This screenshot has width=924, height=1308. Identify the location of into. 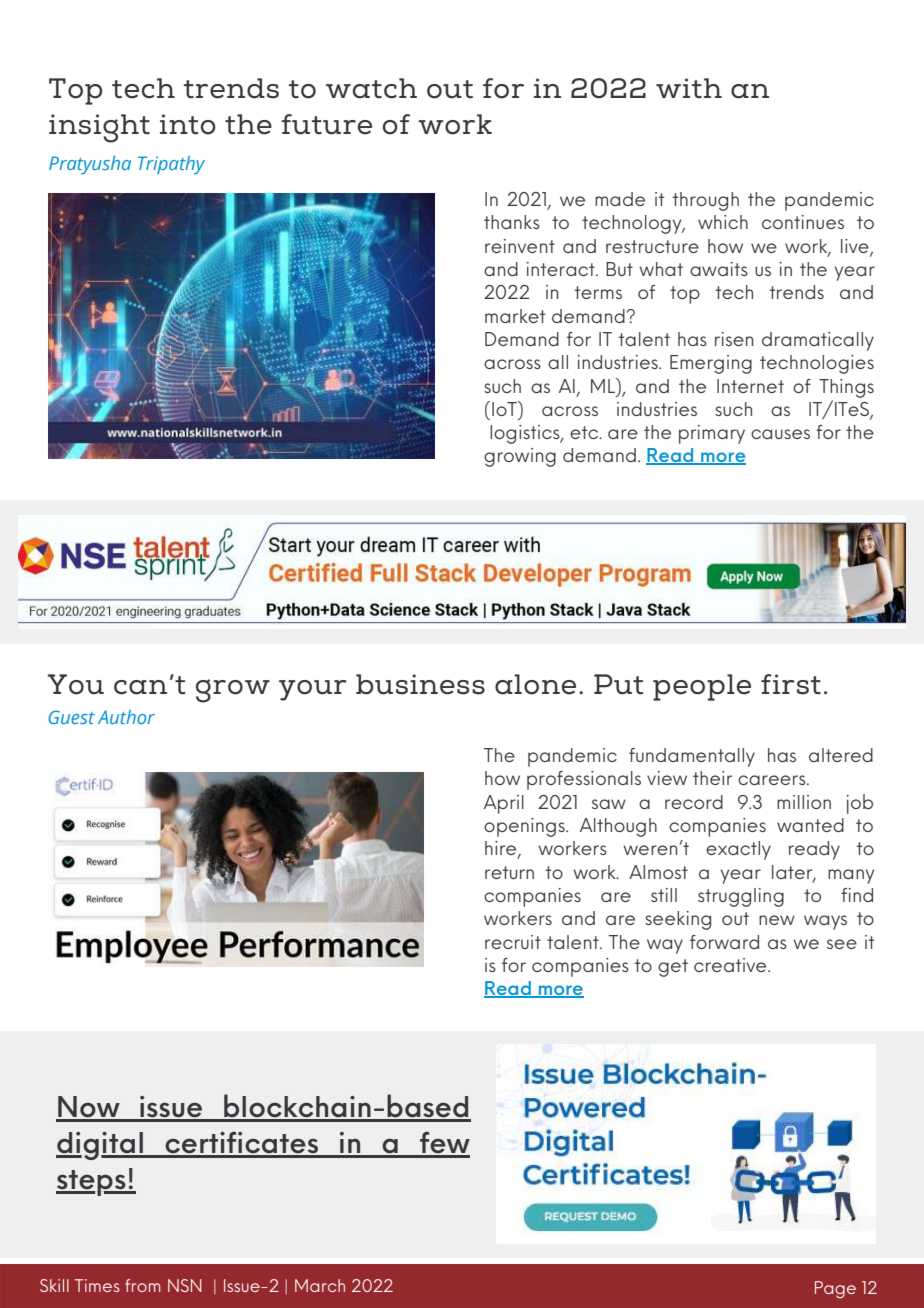
(188, 124).
